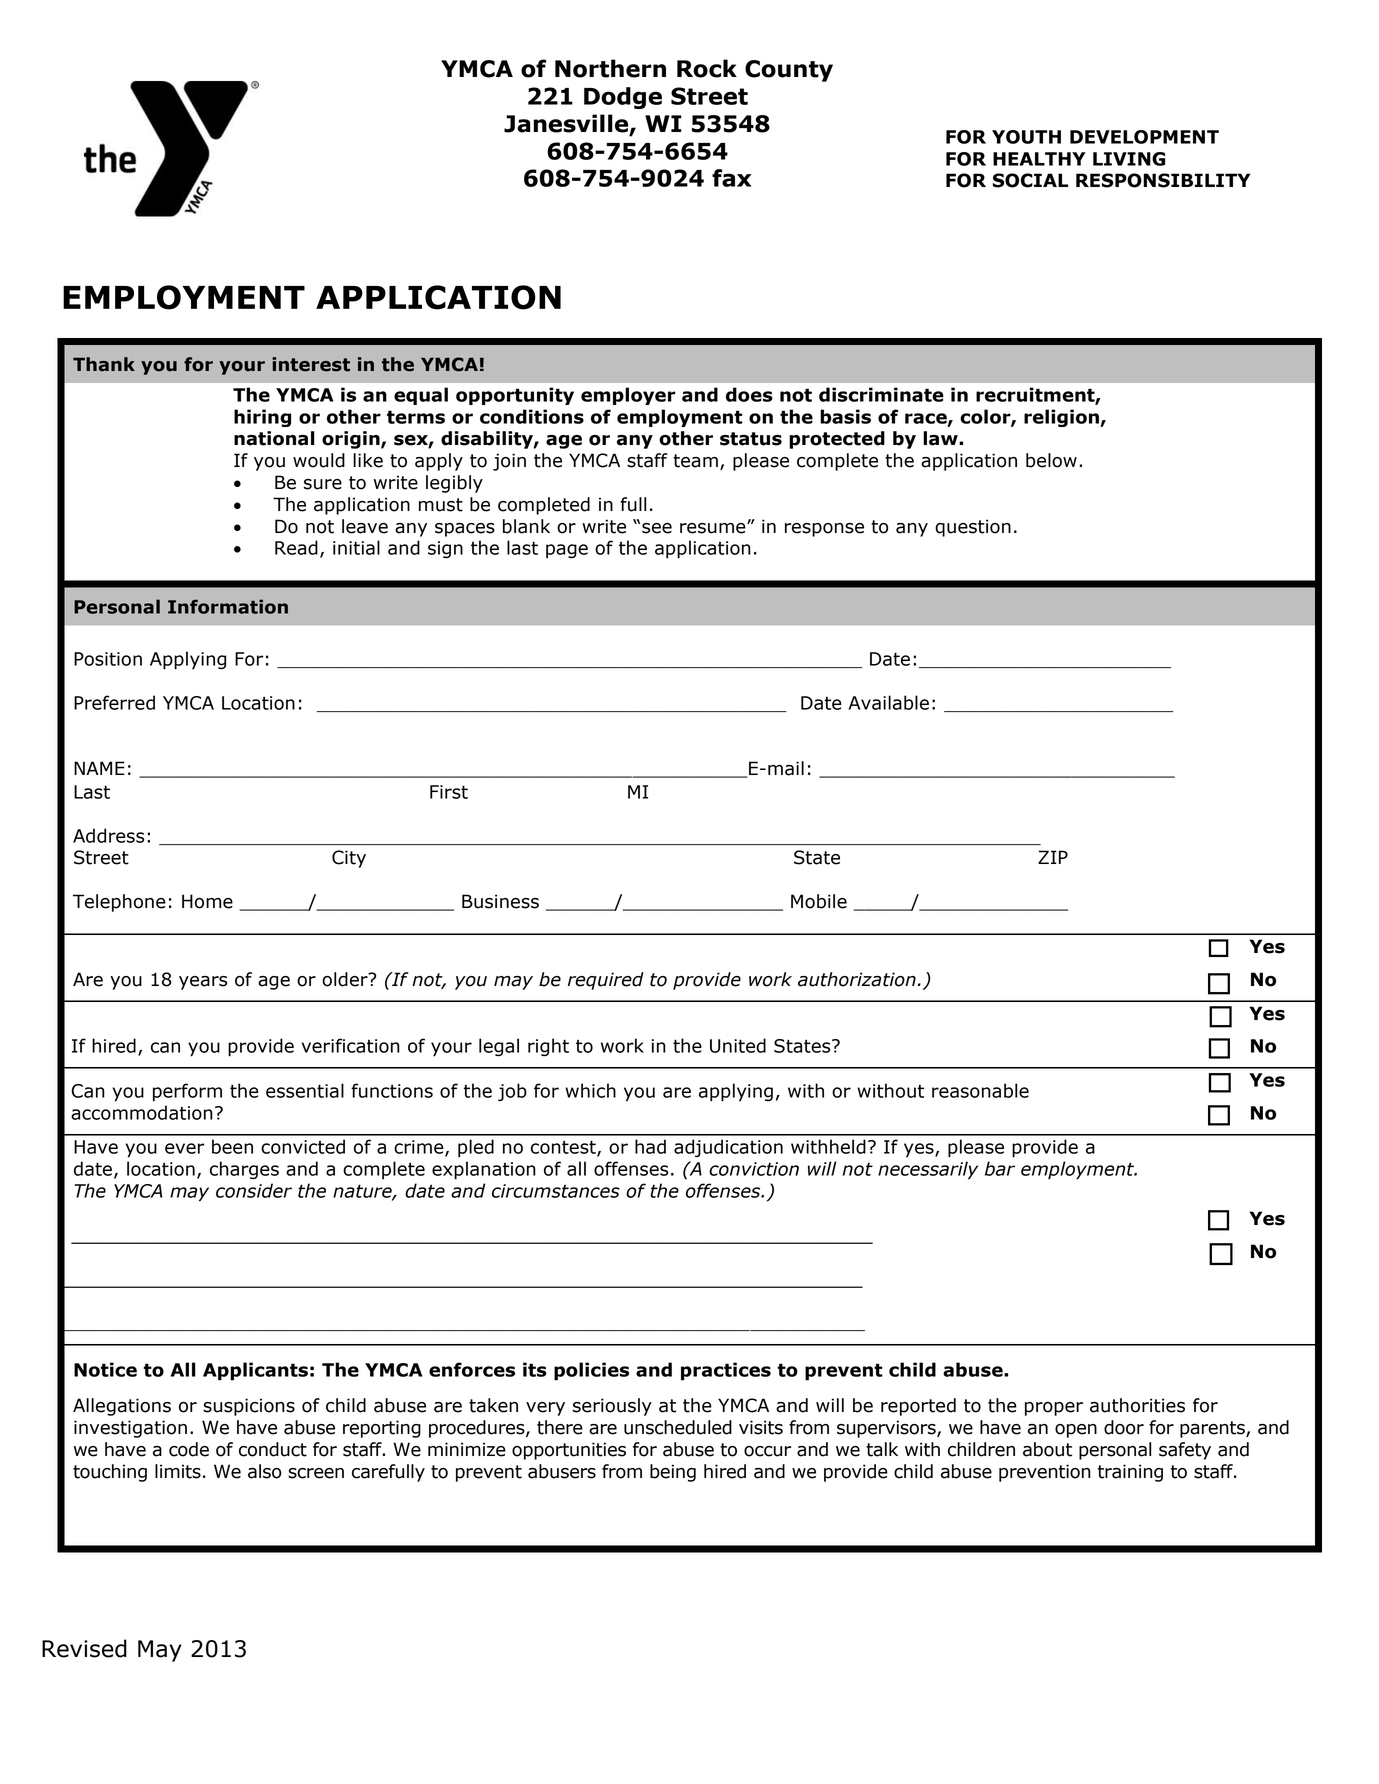 The image size is (1379, 1784). I want to click on Home, so click(207, 901).
